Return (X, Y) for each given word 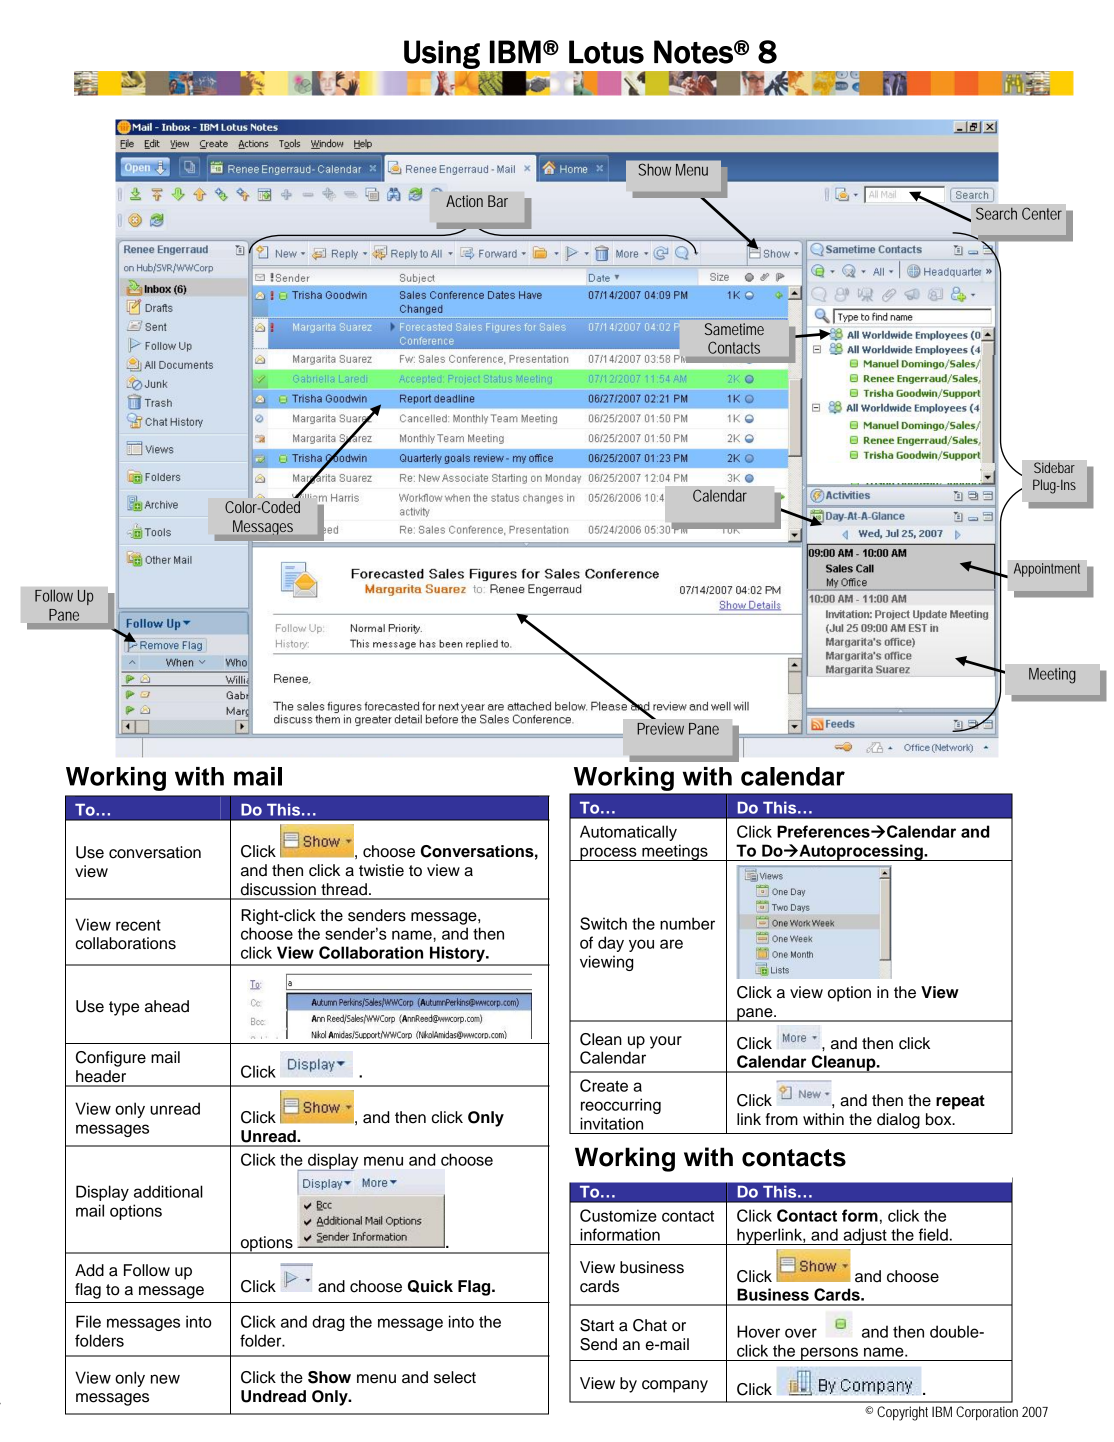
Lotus (606, 52)
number (687, 923)
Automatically (628, 833)
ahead (167, 1006)
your (666, 1042)
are (671, 944)
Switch (603, 923)
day (611, 944)
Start (597, 1325)
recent (138, 925)
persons (829, 1354)
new (165, 1379)
